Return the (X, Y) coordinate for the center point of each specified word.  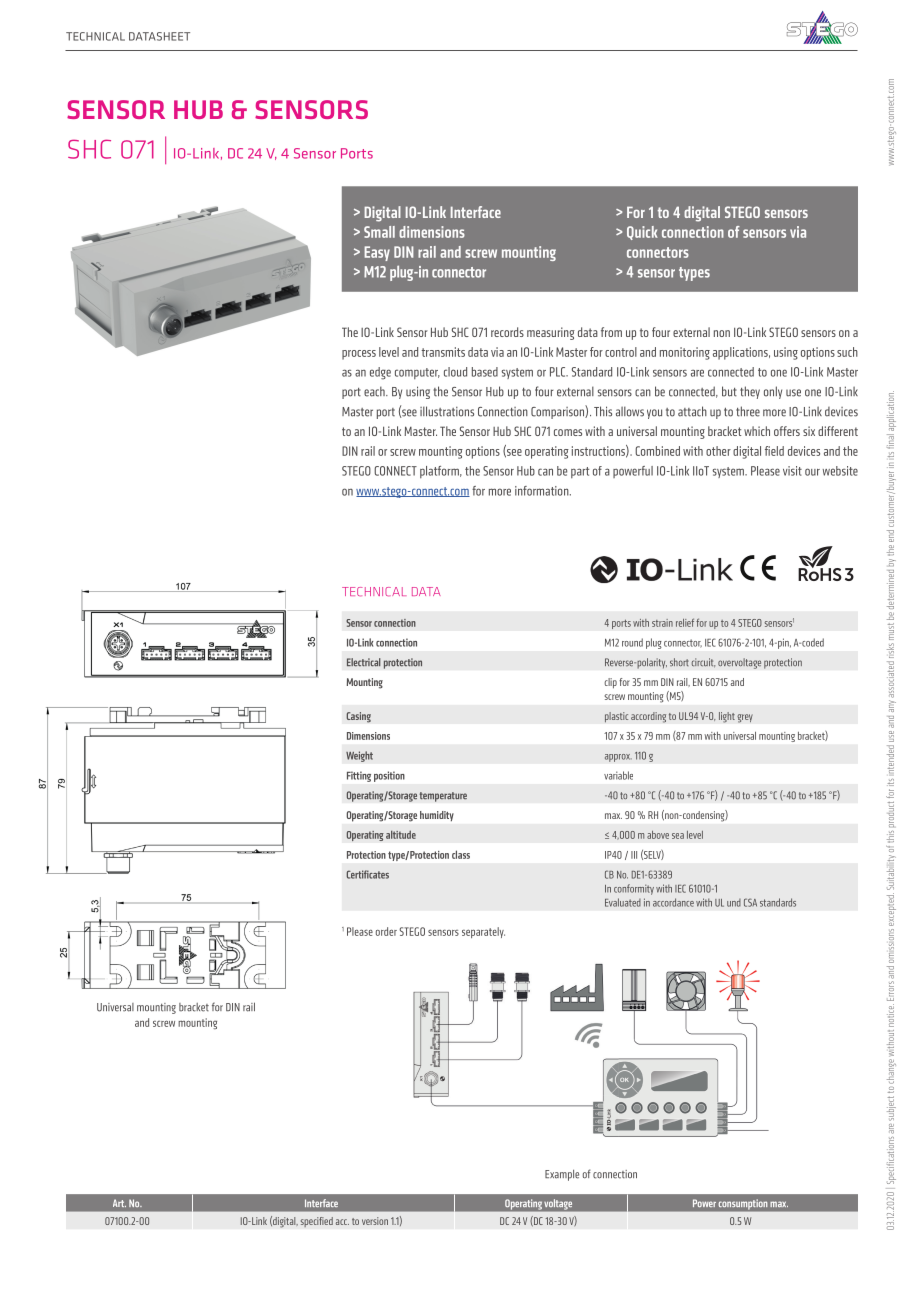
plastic (617, 717)
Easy (377, 253)
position (389, 776)
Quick (642, 233)
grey (745, 718)
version (375, 1221)
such (847, 352)
